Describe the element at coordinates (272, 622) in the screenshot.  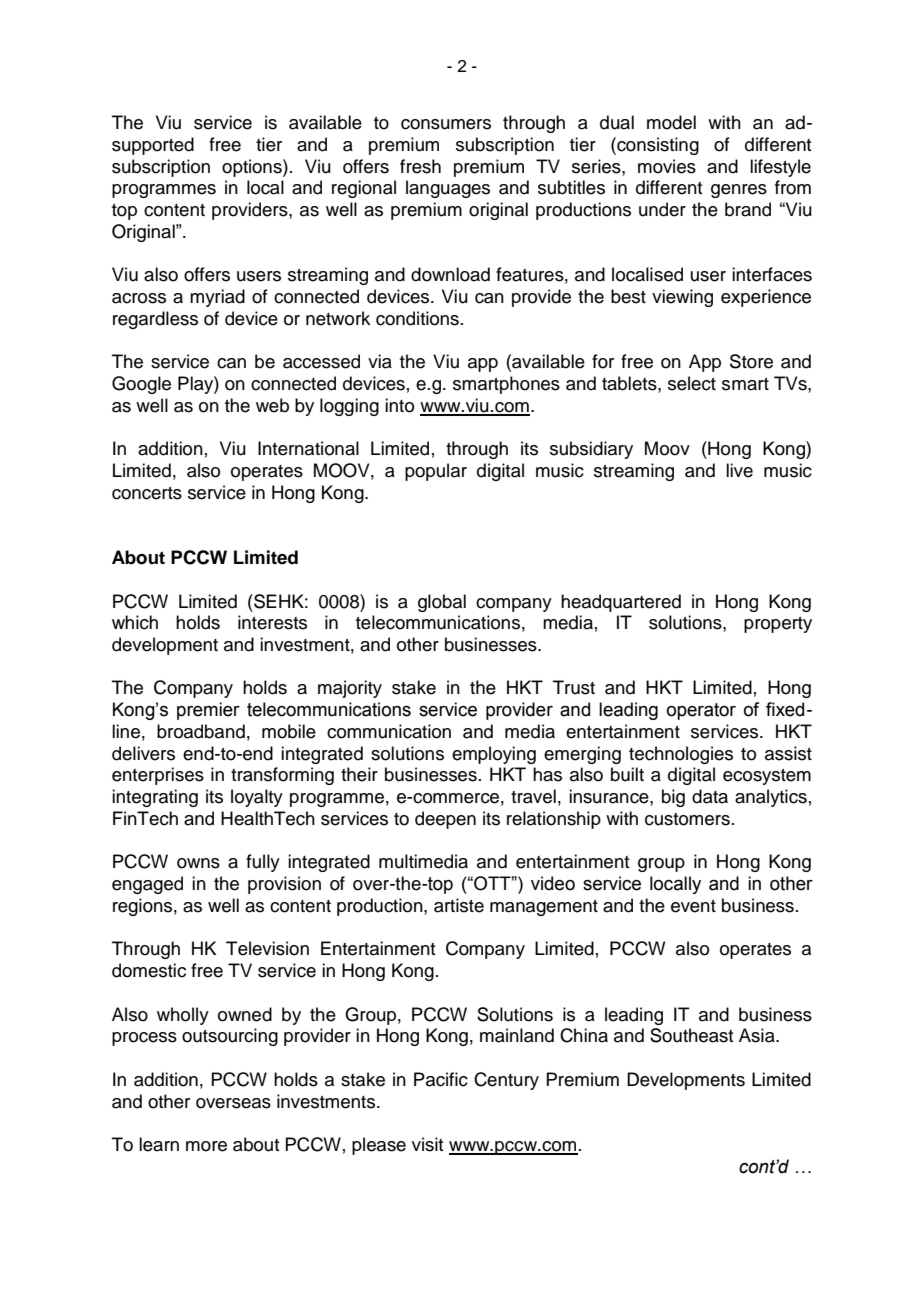
I see `interests` at that location.
